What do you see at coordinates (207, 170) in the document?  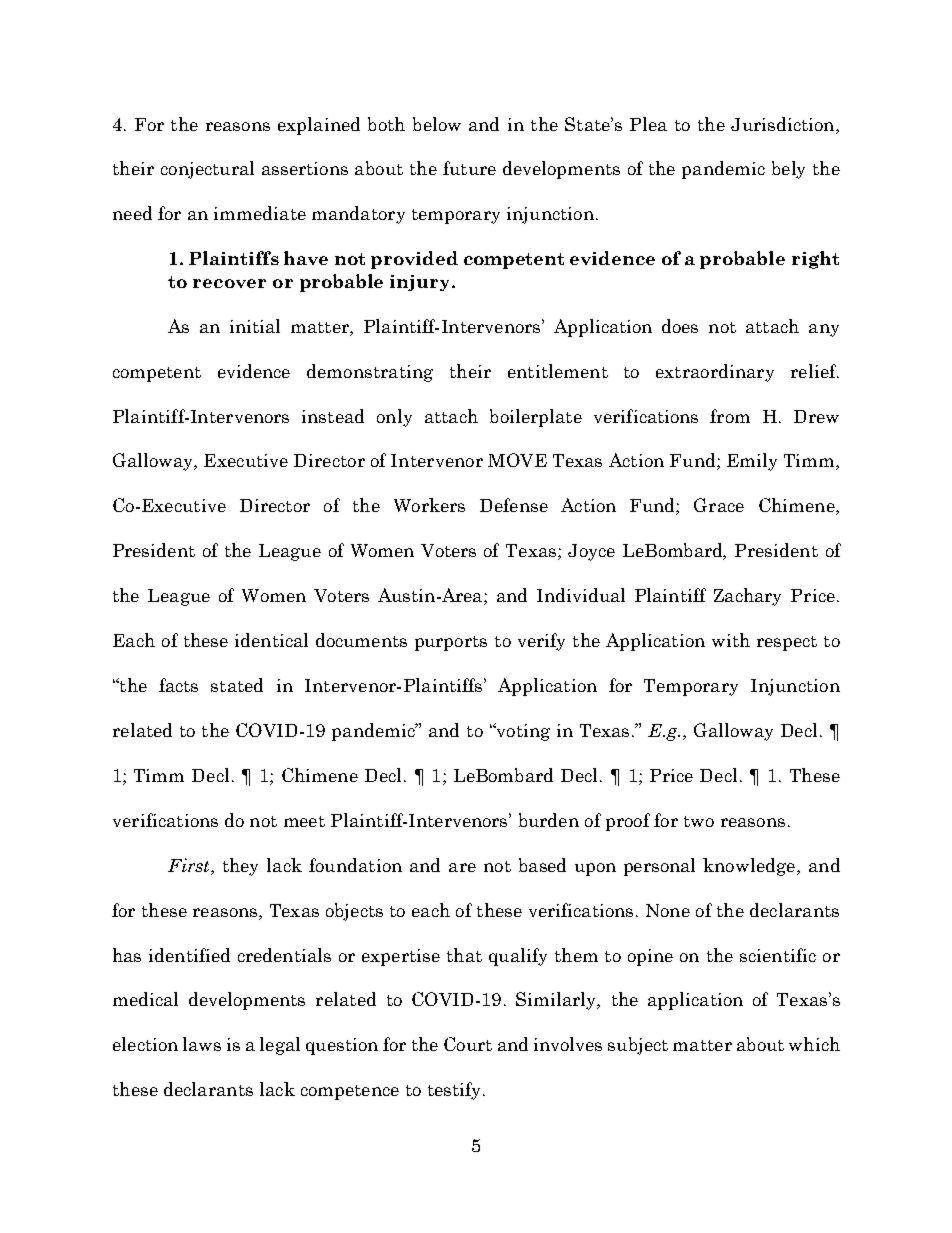 I see `conjectural` at bounding box center [207, 170].
